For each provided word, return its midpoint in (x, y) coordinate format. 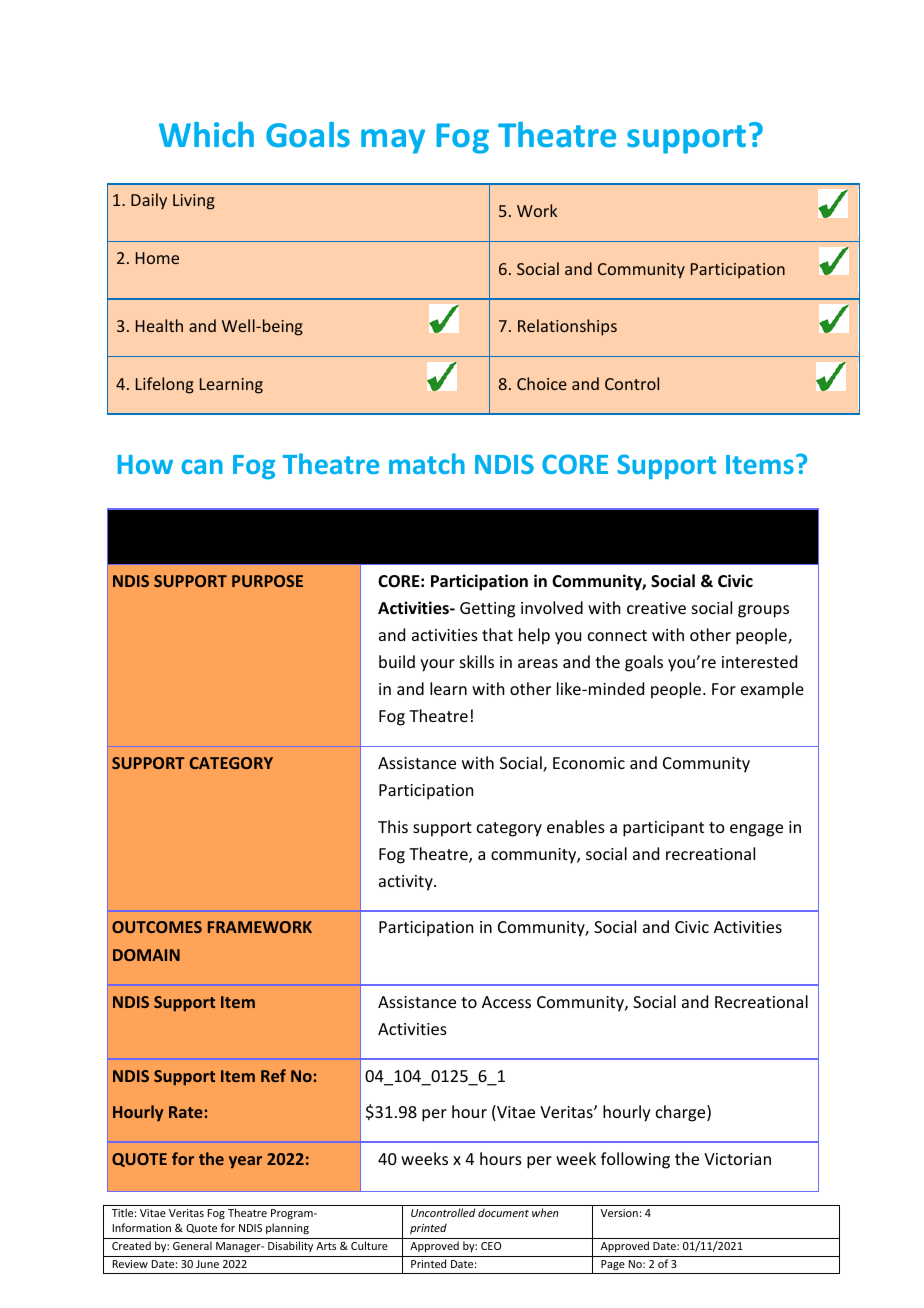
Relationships (567, 327)
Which (206, 134)
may (393, 141)
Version (619, 1213)
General (192, 1245)
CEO (491, 1246)
